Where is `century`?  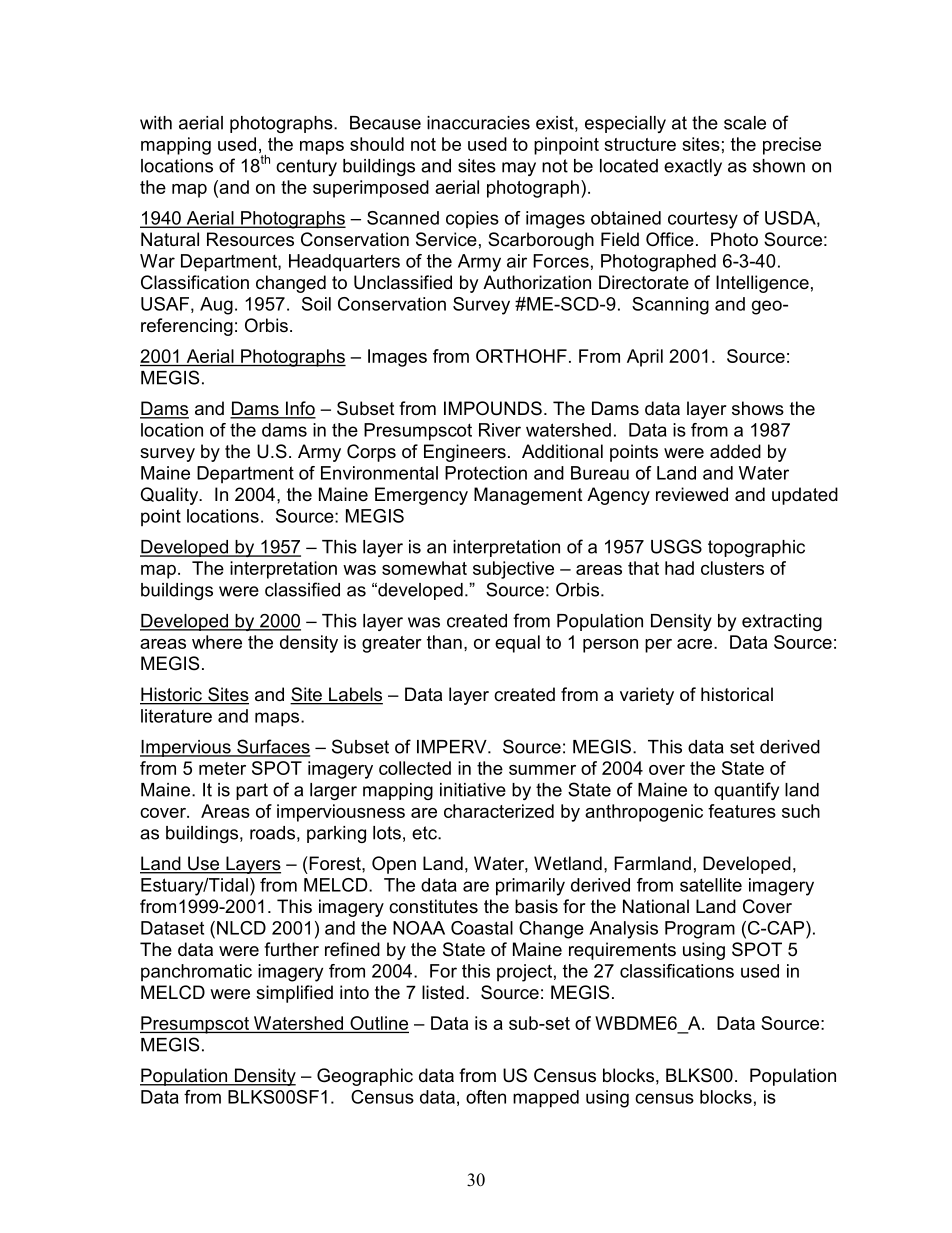
century is located at coordinates (306, 167).
